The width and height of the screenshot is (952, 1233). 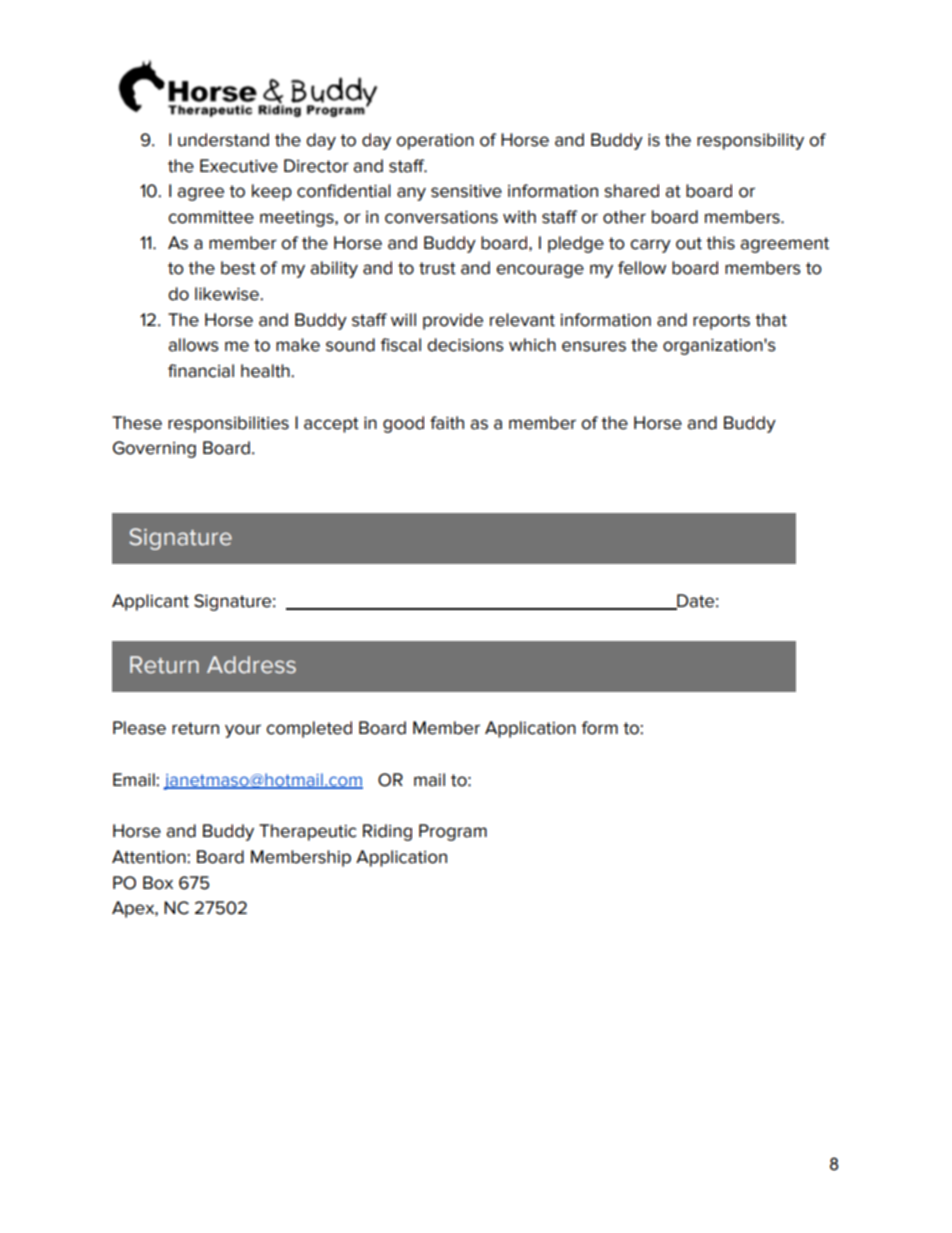 What do you see at coordinates (309, 729) in the screenshot?
I see `completed` at bounding box center [309, 729].
